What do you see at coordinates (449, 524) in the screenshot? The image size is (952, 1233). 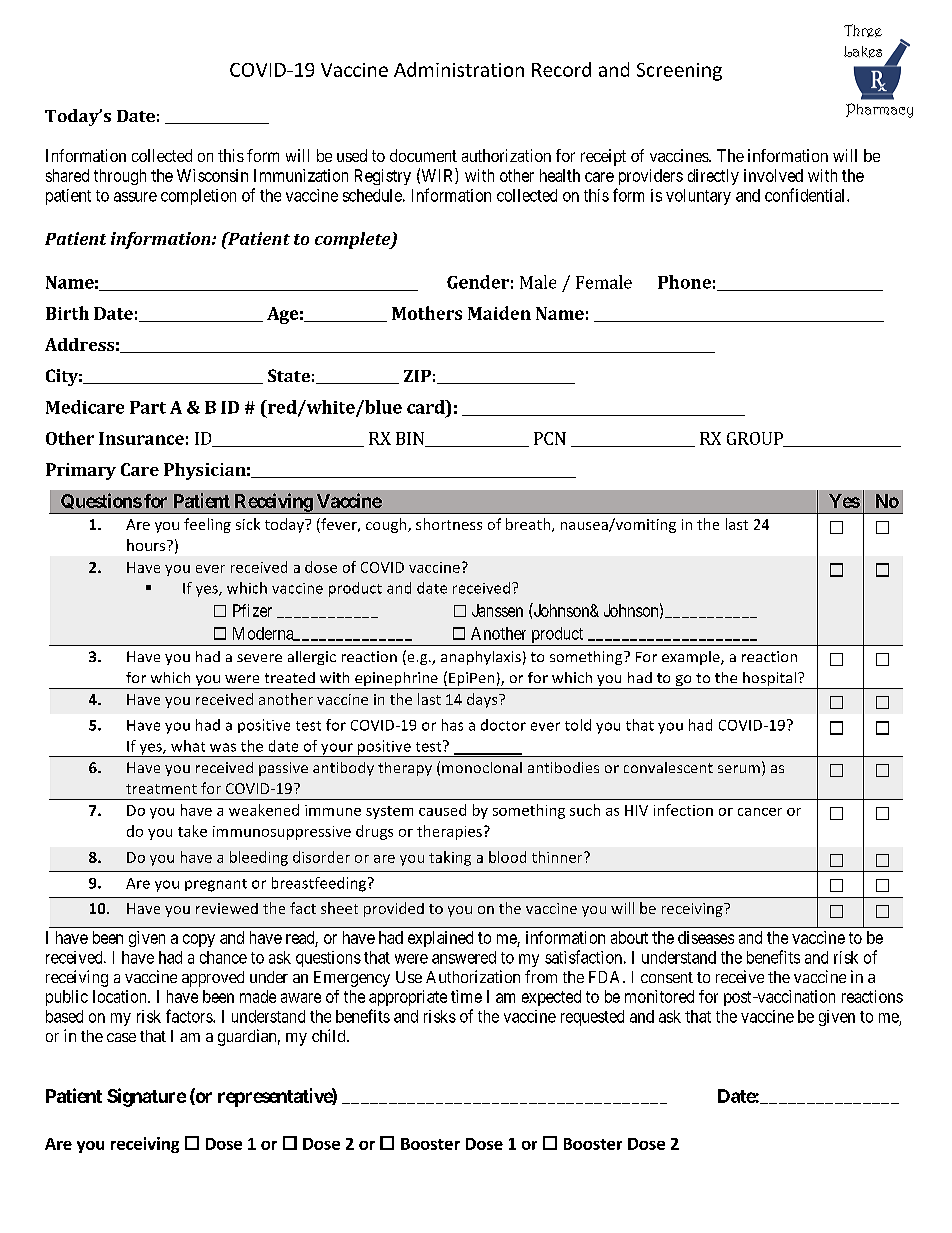 I see `shortness` at bounding box center [449, 524].
